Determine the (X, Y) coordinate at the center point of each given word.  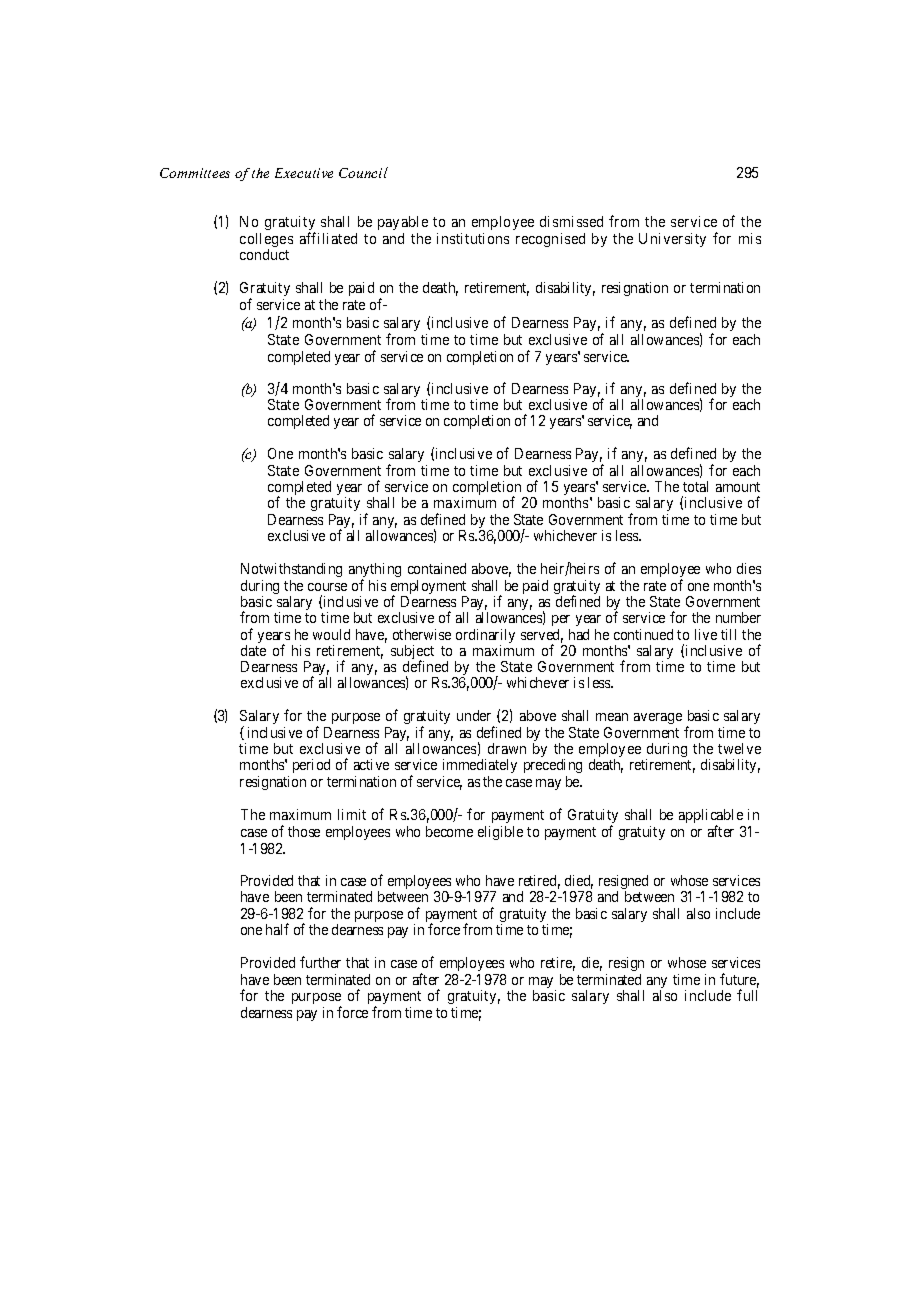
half (277, 929)
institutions (473, 238)
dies (749, 568)
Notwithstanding (291, 570)
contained (437, 568)
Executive (304, 173)
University (672, 240)
